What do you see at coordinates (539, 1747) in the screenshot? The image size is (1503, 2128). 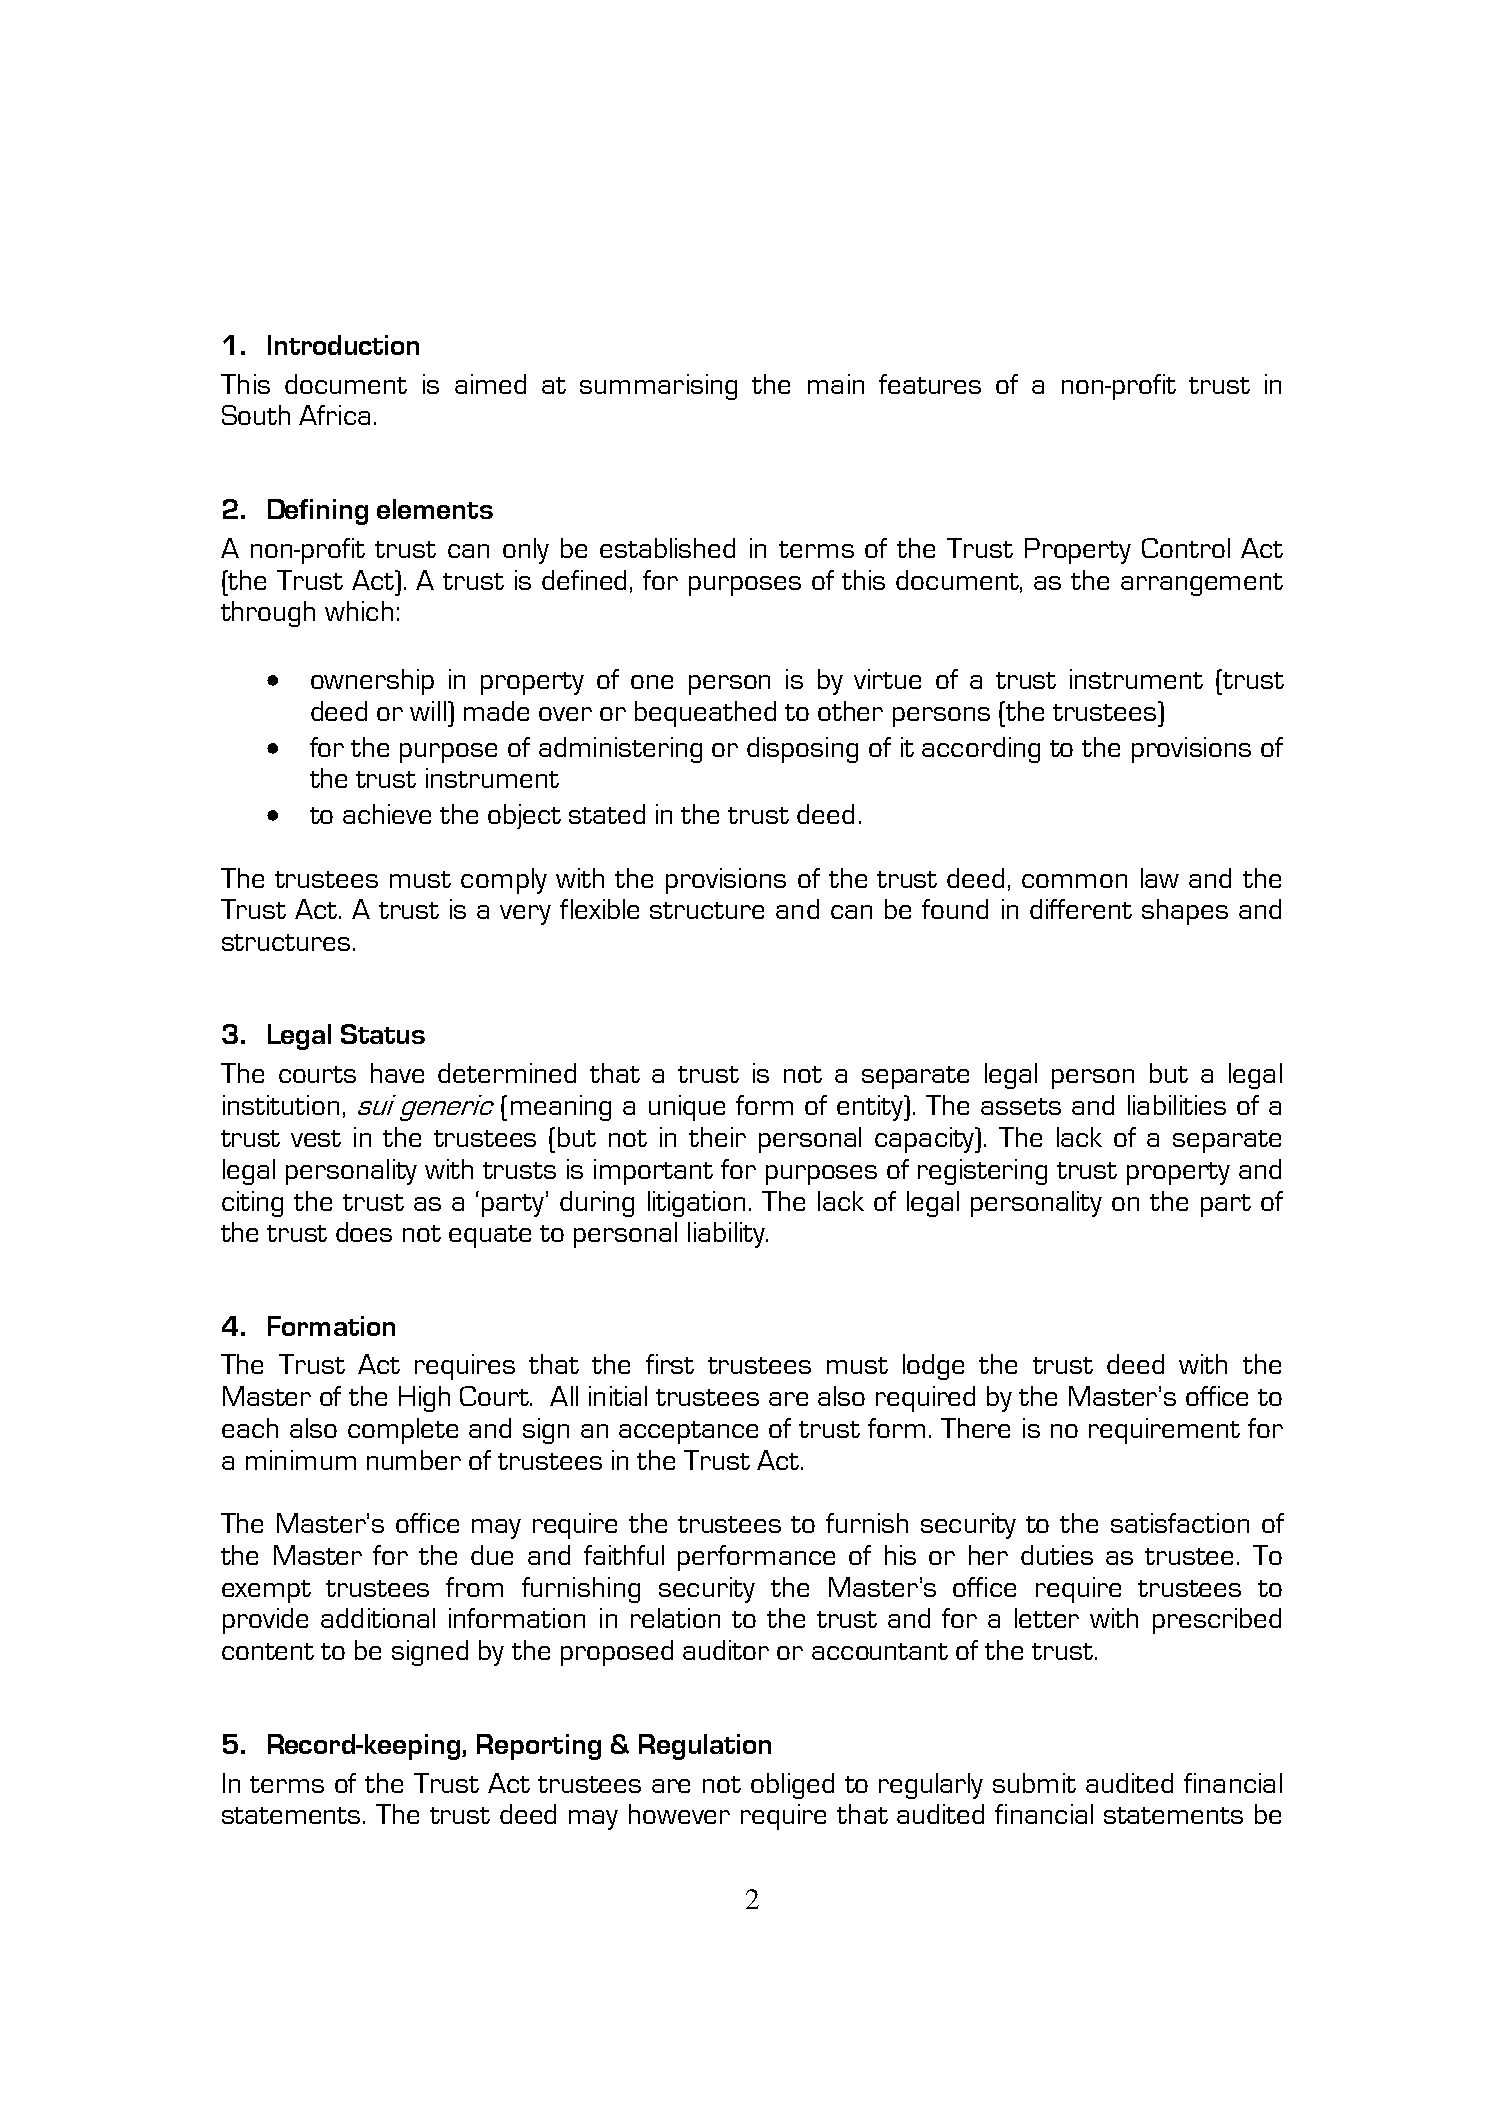 I see `Reporting` at bounding box center [539, 1747].
